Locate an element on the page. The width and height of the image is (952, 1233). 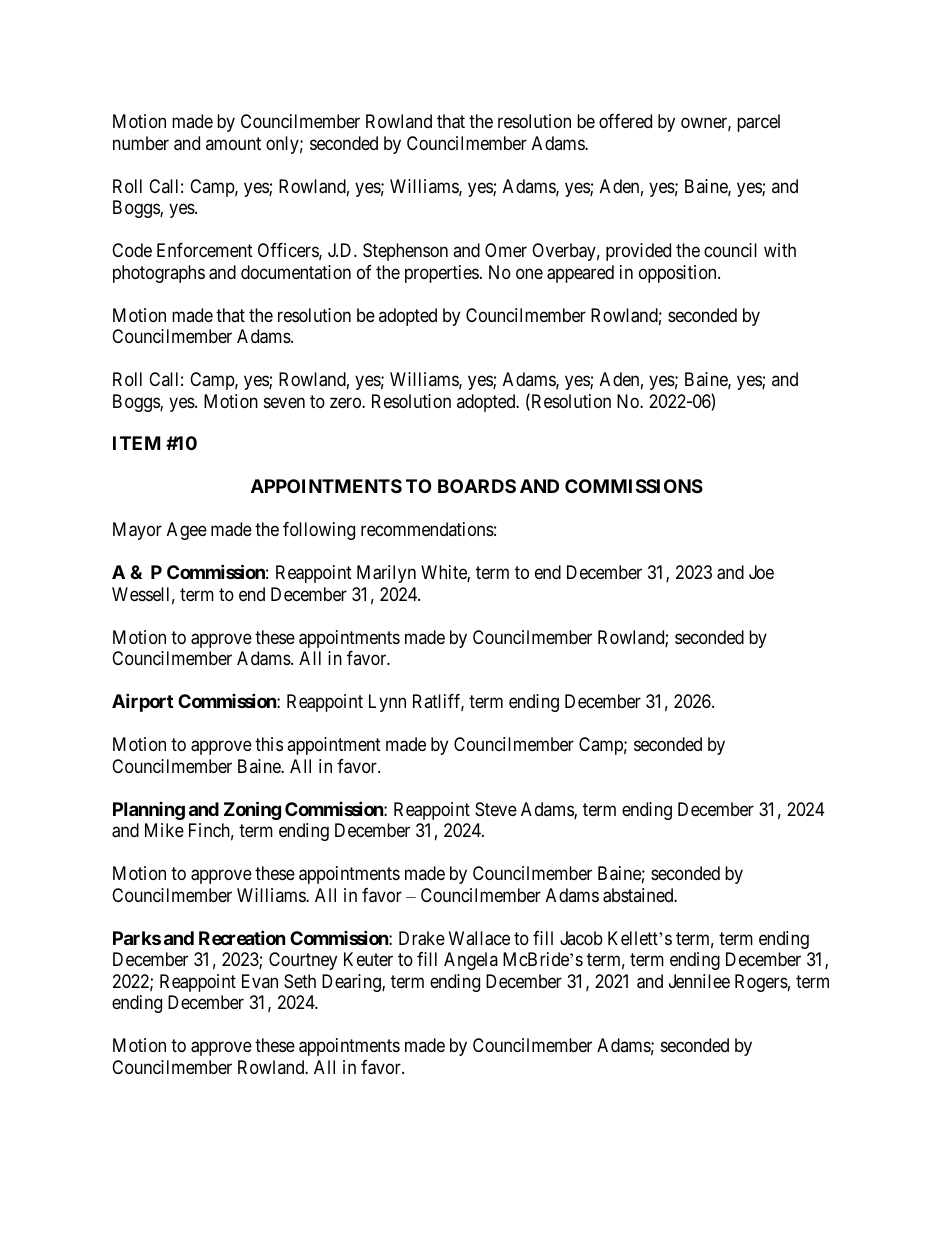
parcel is located at coordinates (758, 123).
